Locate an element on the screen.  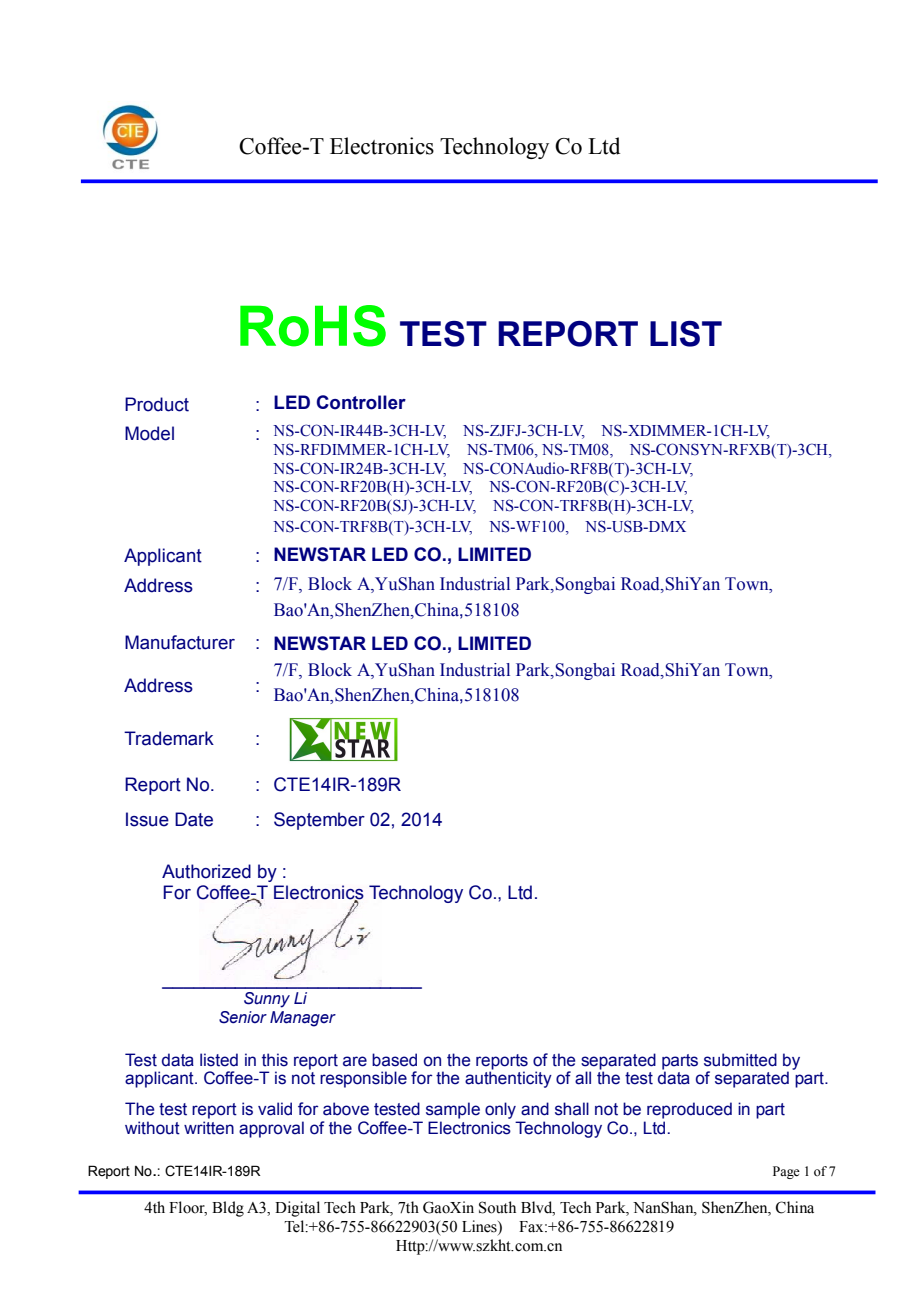
September is located at coordinates (319, 821).
